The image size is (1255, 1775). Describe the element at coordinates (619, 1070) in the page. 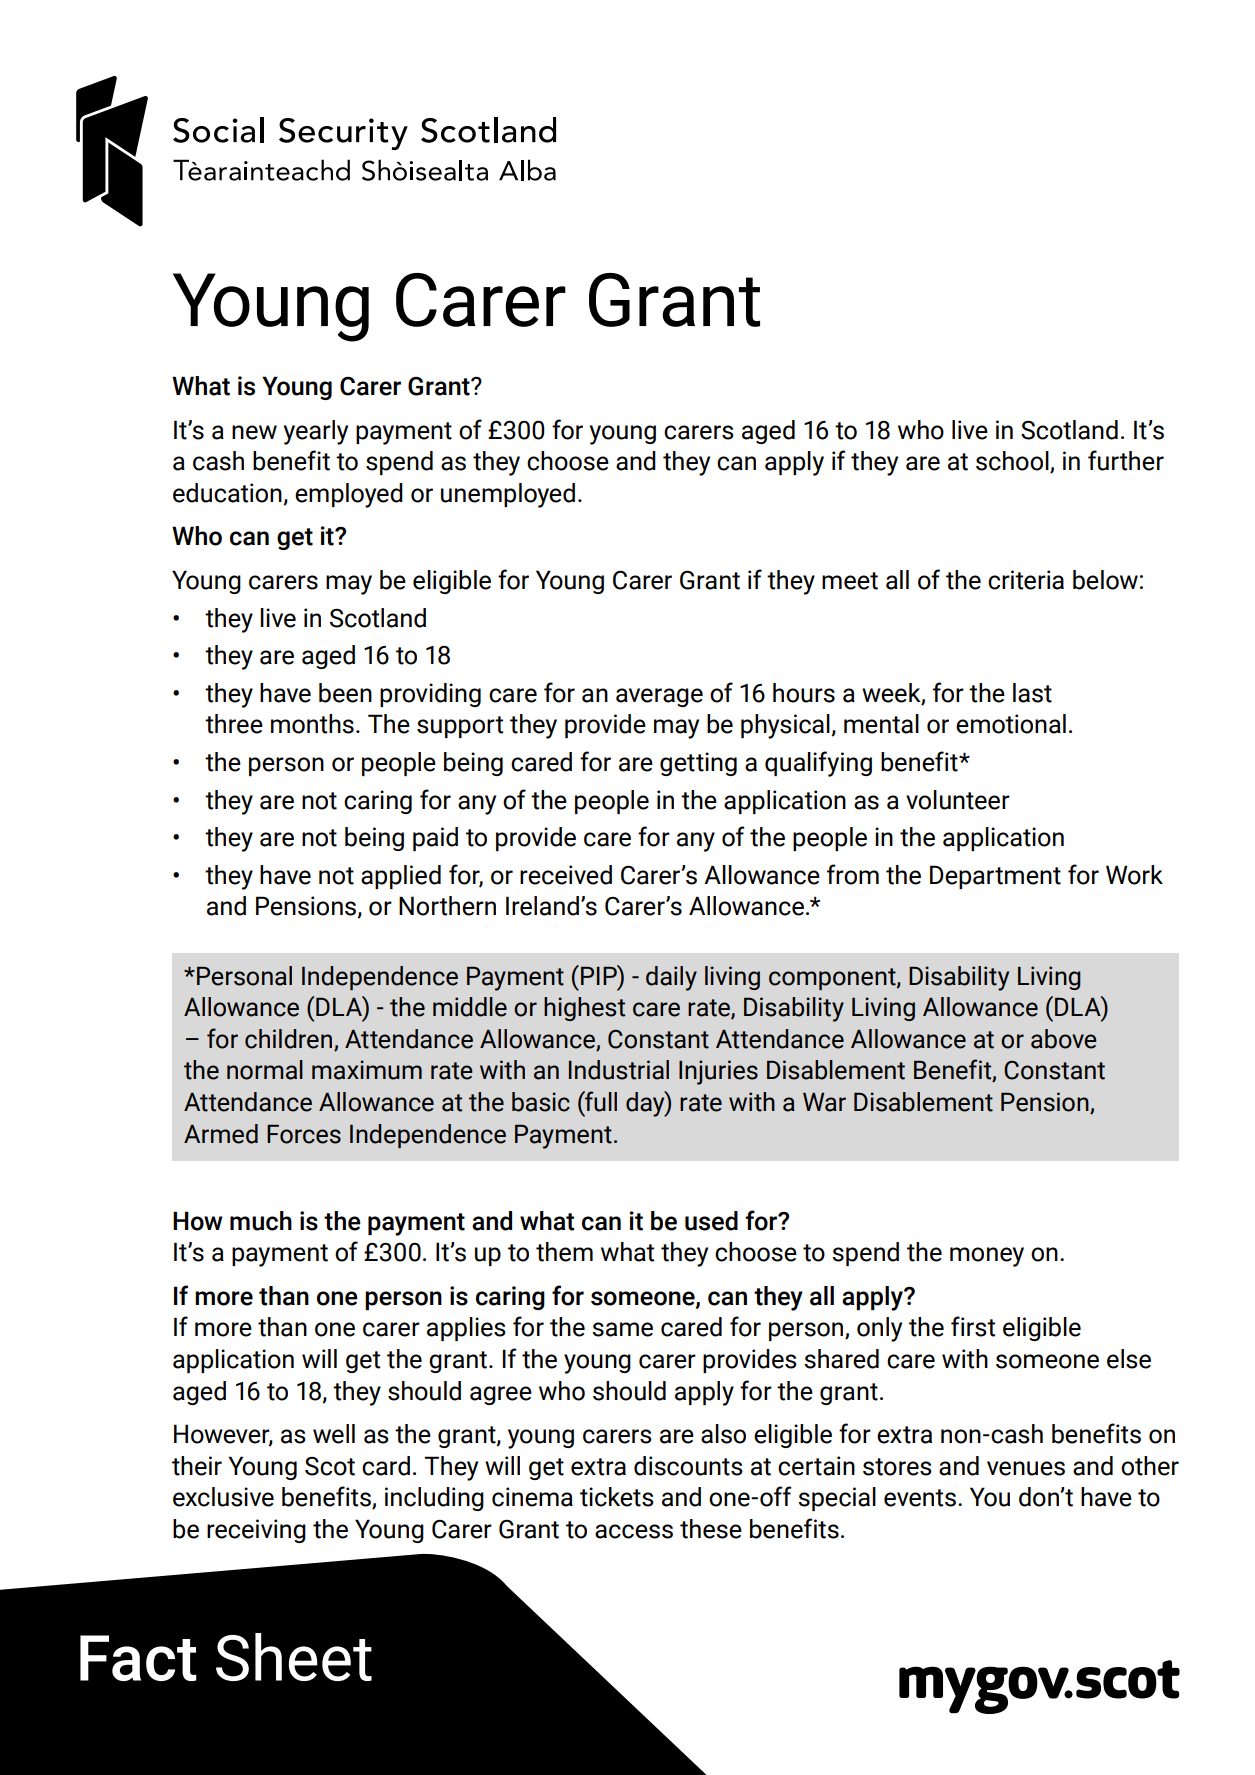

I see `Industrial` at that location.
